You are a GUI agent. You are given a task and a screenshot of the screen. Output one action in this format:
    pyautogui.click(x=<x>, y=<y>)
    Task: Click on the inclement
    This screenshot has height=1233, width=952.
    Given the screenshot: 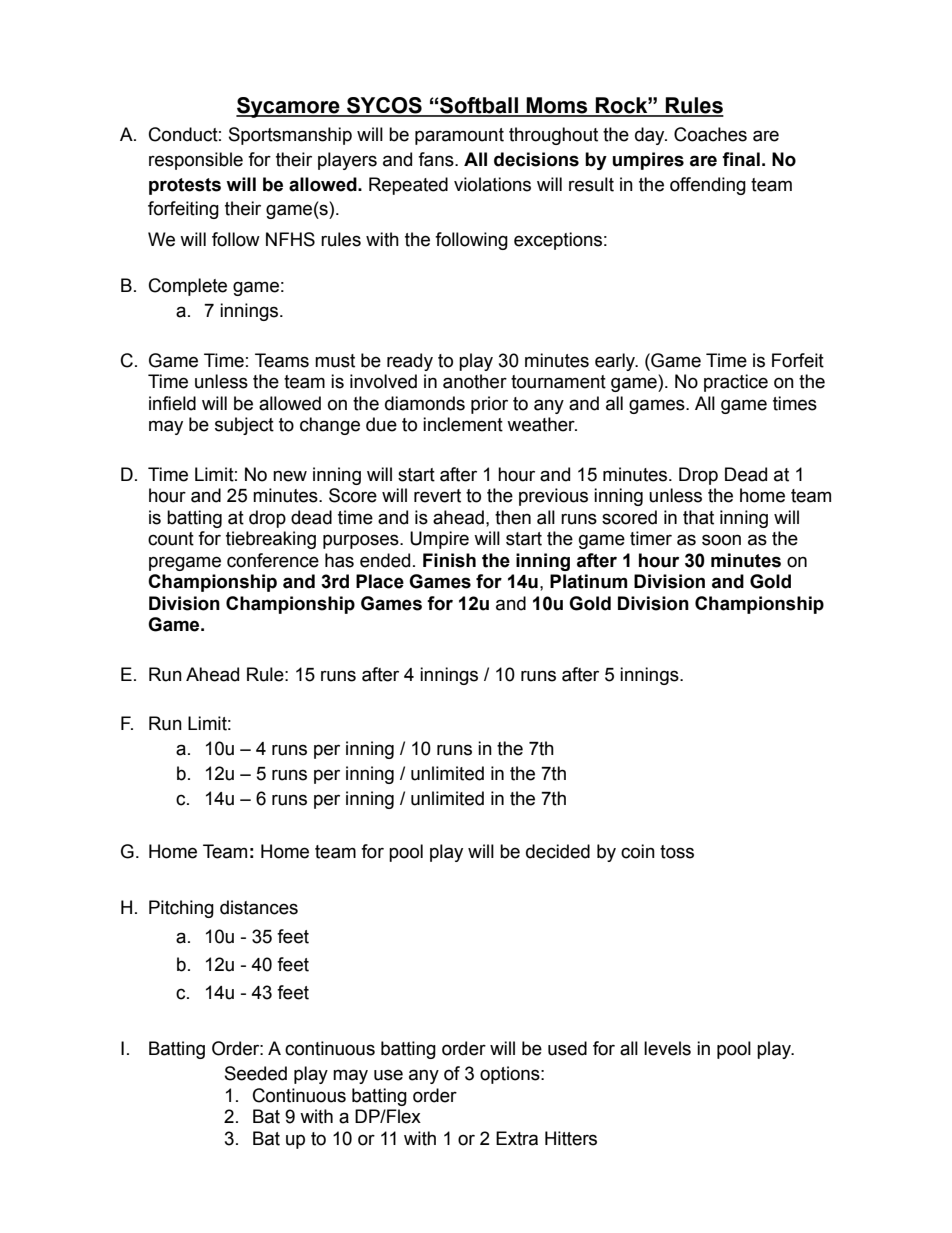 What is the action you would take?
    pyautogui.click(x=463, y=424)
